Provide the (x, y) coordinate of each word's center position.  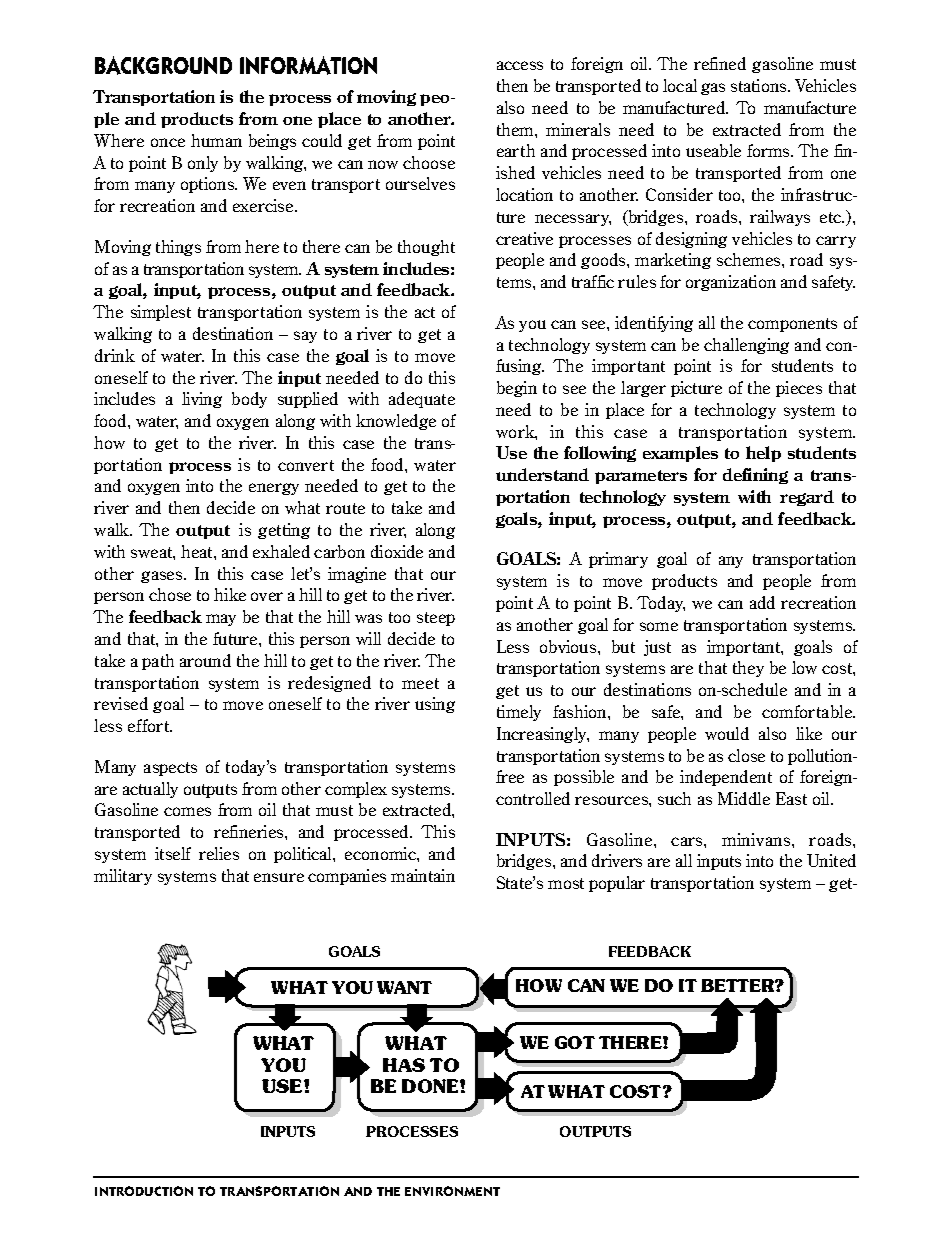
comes (187, 811)
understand (542, 474)
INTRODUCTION (144, 1191)
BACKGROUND (163, 65)
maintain (423, 875)
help (763, 454)
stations (760, 85)
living (202, 400)
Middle (744, 798)
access (520, 65)
